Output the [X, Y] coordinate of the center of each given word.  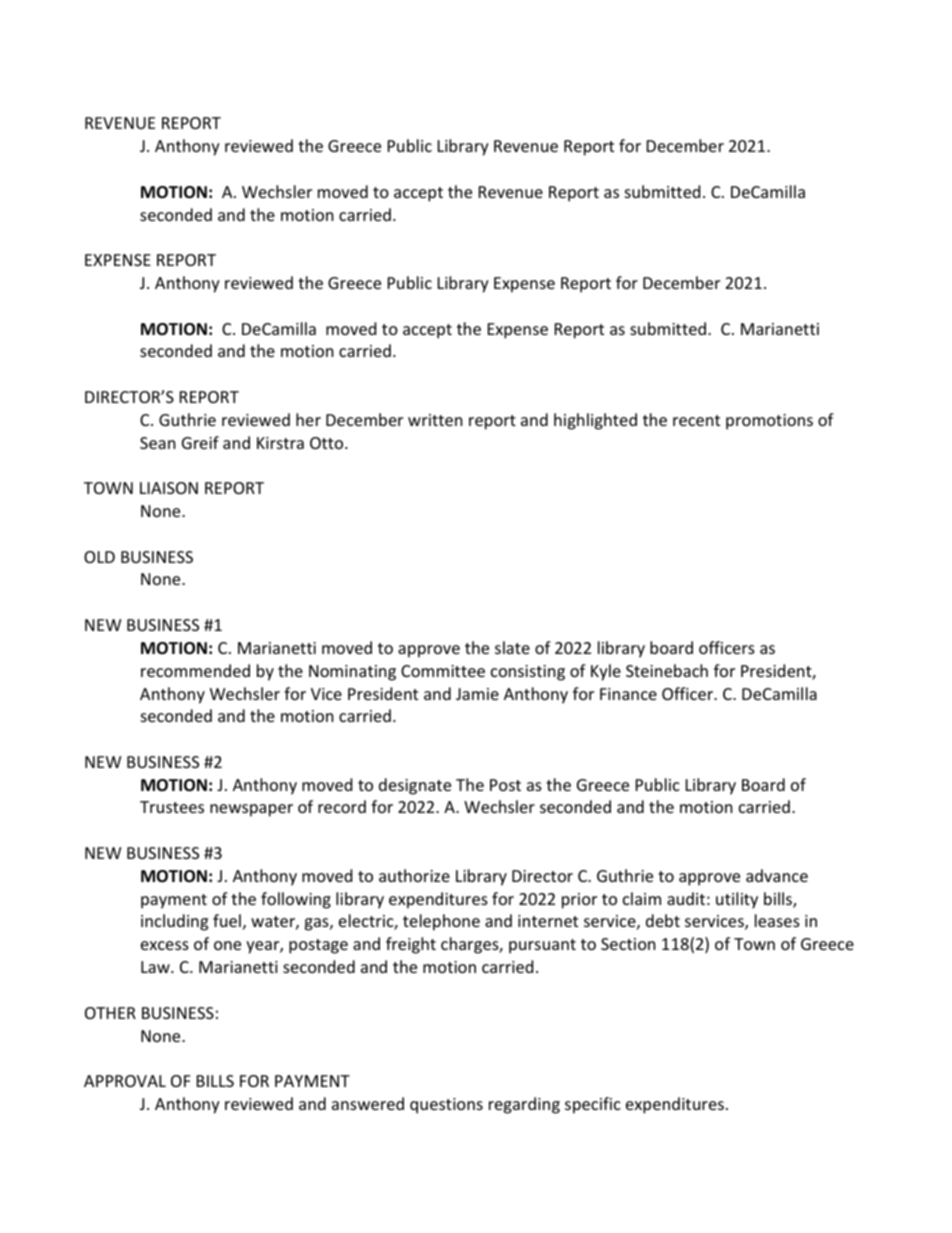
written [435, 420]
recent [696, 420]
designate [415, 786]
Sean [158, 443]
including [174, 922]
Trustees [172, 807]
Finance [628, 694]
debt [663, 920]
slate [512, 647]
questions [446, 1106]
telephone [441, 922]
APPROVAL [125, 1081]
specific [593, 1105]
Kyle [606, 672]
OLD [99, 557]
